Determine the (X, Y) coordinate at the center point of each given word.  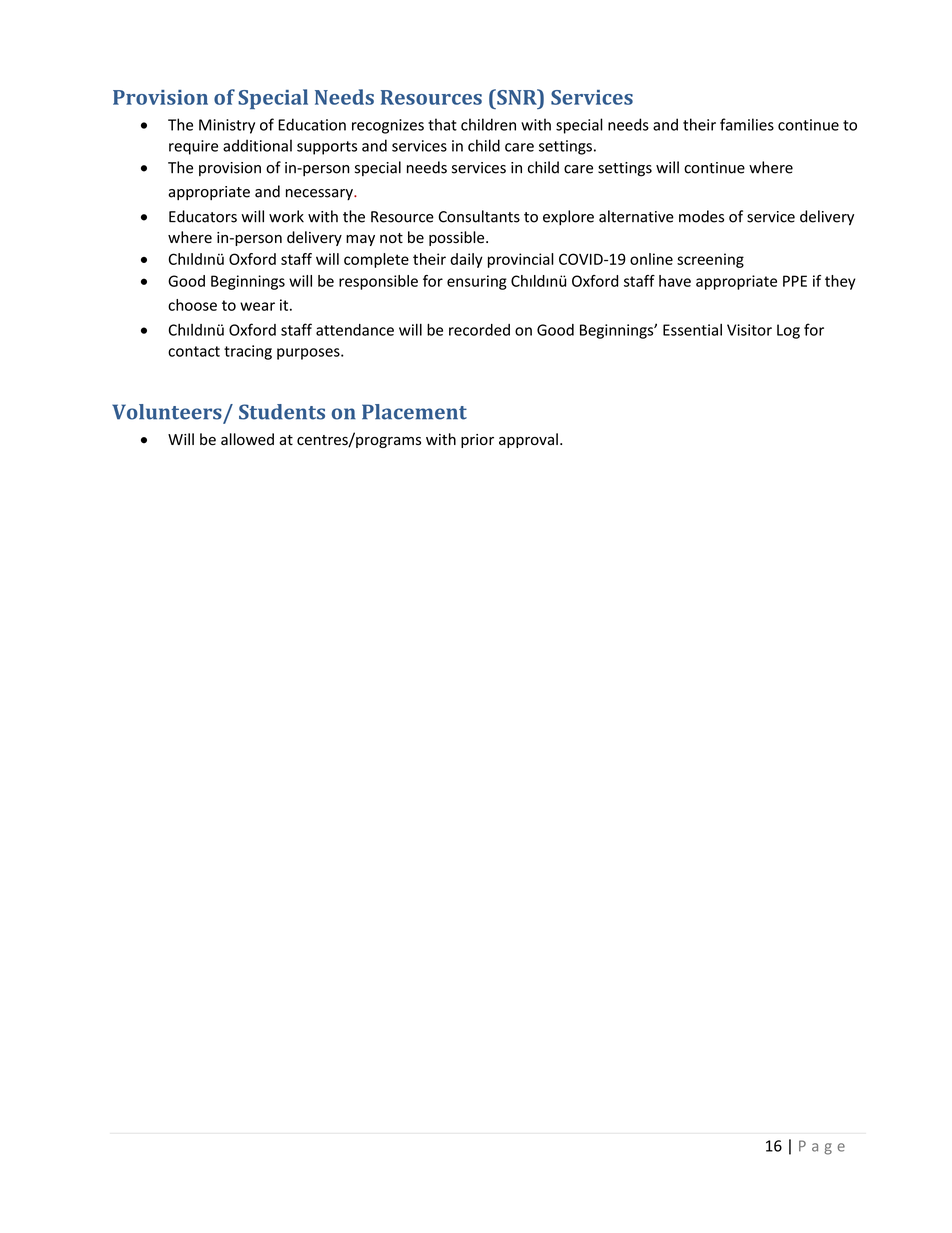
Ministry (227, 126)
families (747, 124)
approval (528, 440)
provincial (521, 260)
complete (376, 260)
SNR (517, 97)
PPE (795, 281)
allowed (247, 439)
